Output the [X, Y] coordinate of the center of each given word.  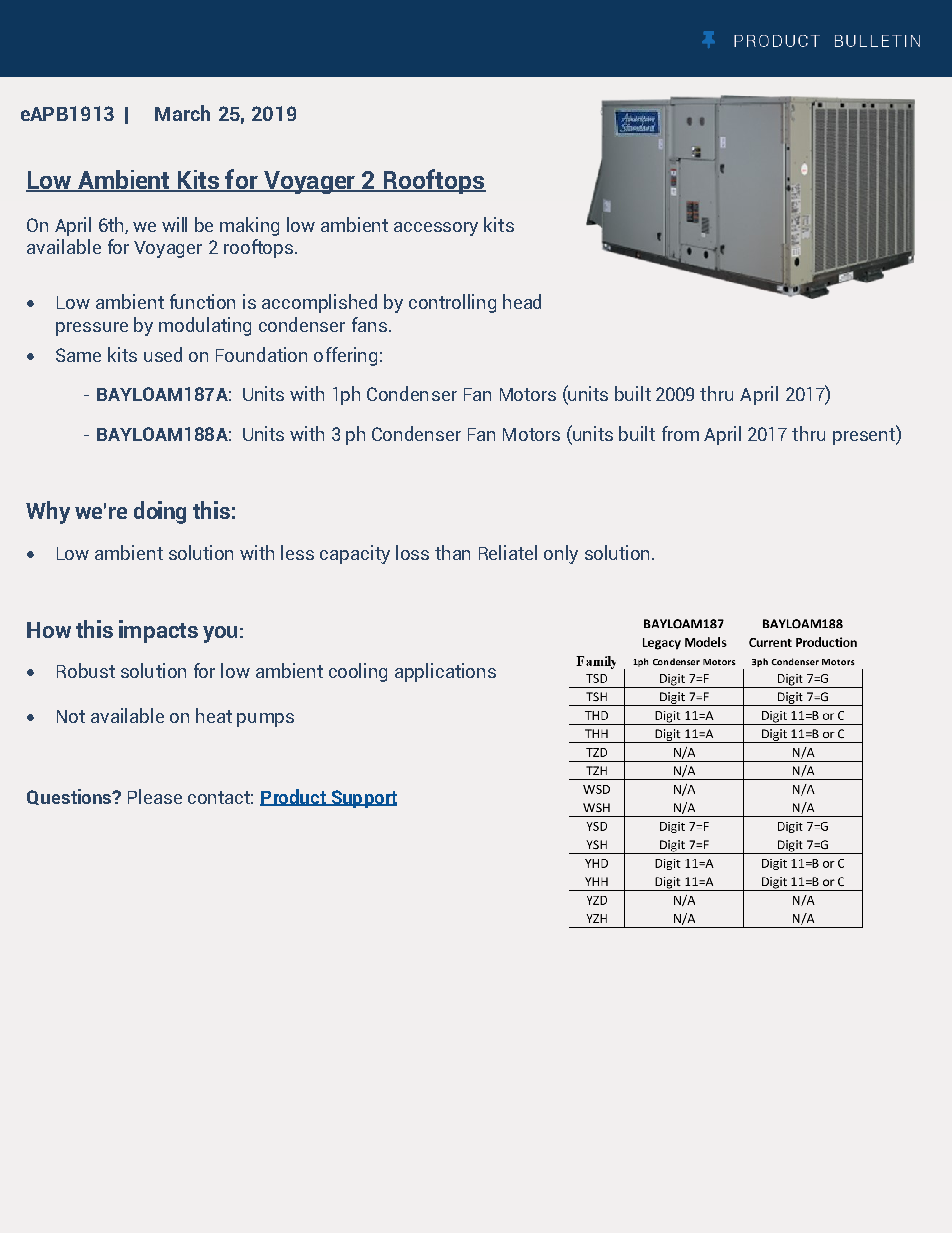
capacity [355, 554]
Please [155, 796]
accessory [436, 229]
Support [363, 799]
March [182, 113]
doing [160, 512]
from [680, 433]
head [522, 301]
